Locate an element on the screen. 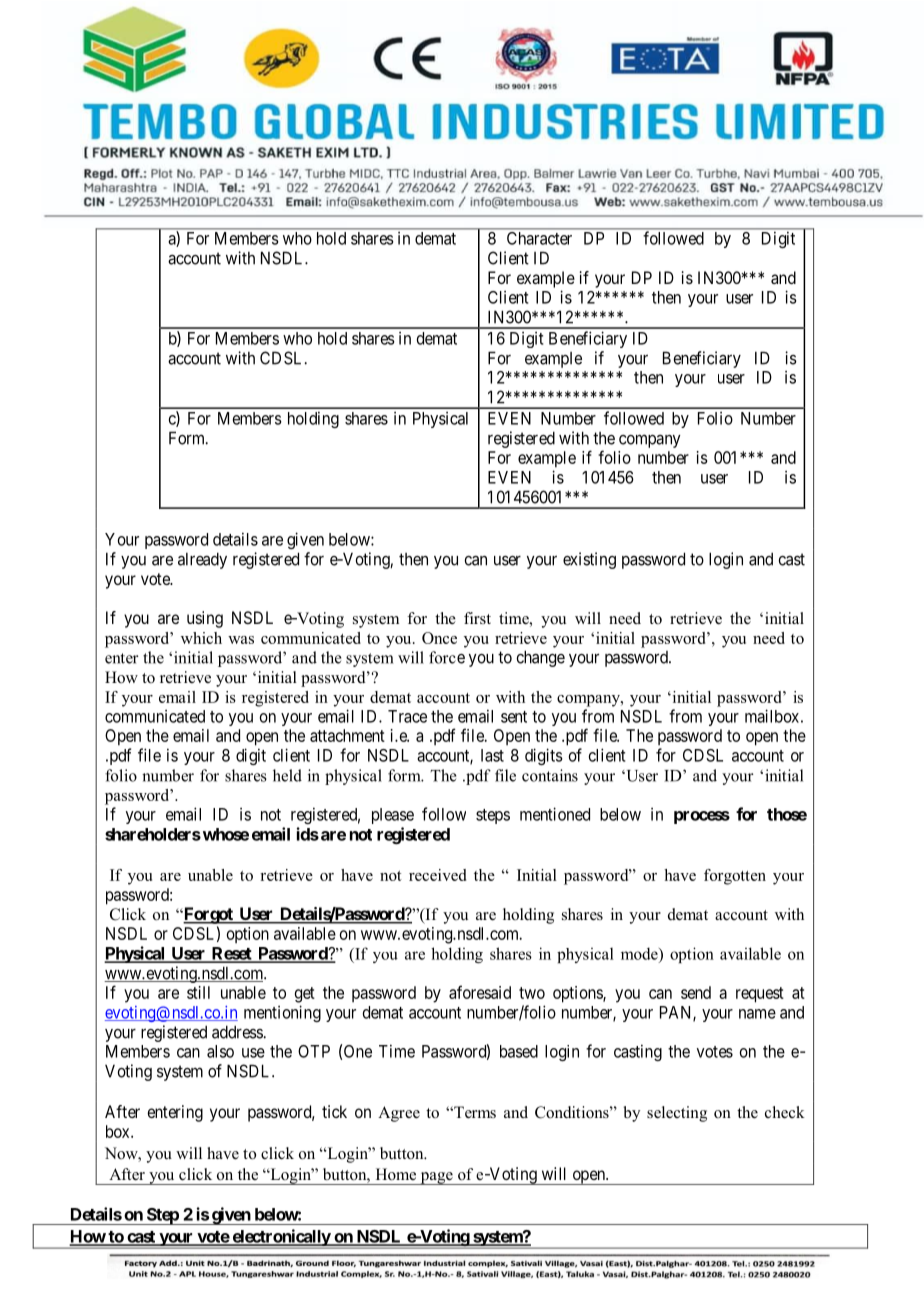  mode is located at coordinates (640, 953).
